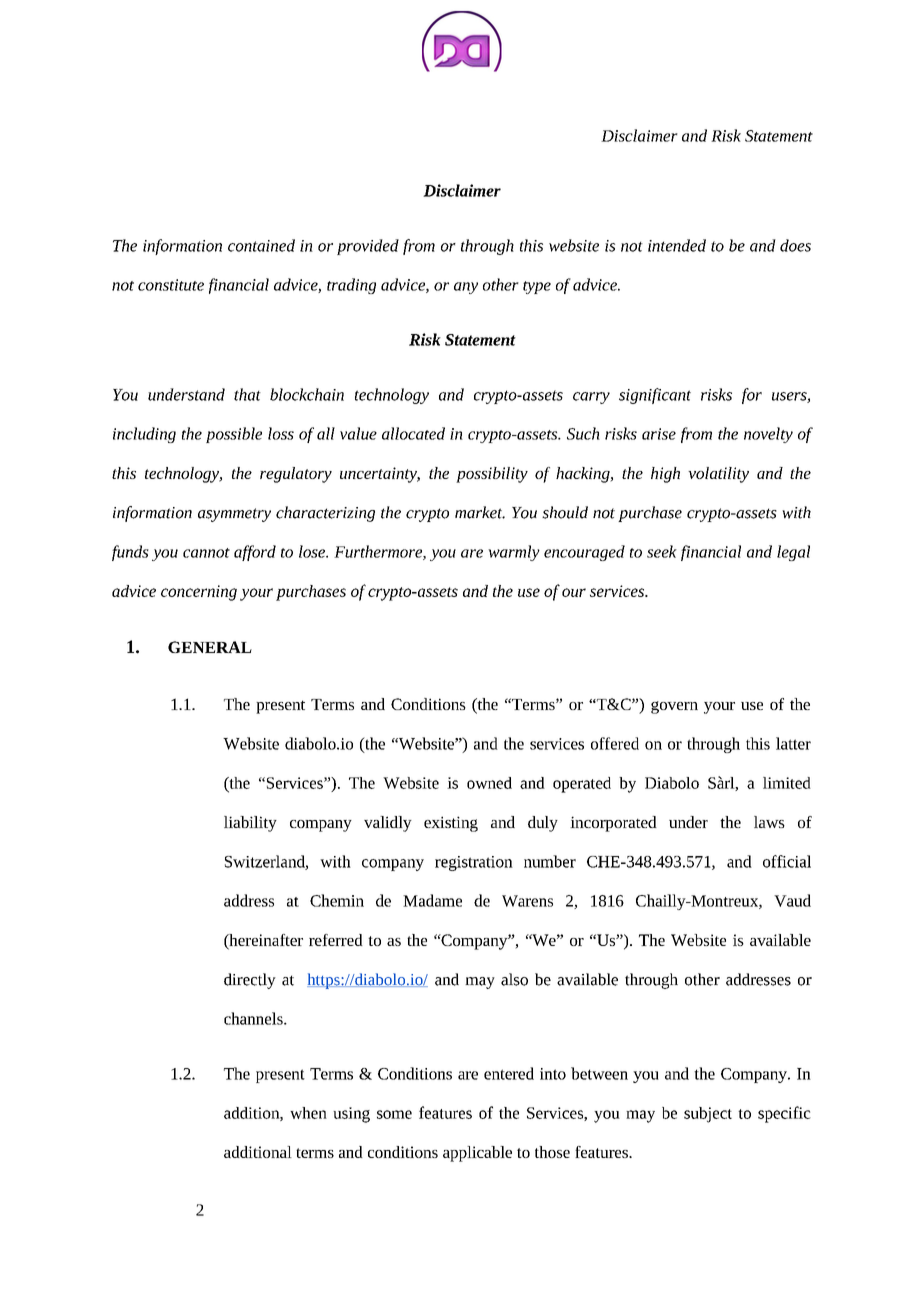 Image resolution: width=924 pixels, height=1308 pixels. Describe the element at coordinates (677, 245) in the image. I see `intended` at that location.
